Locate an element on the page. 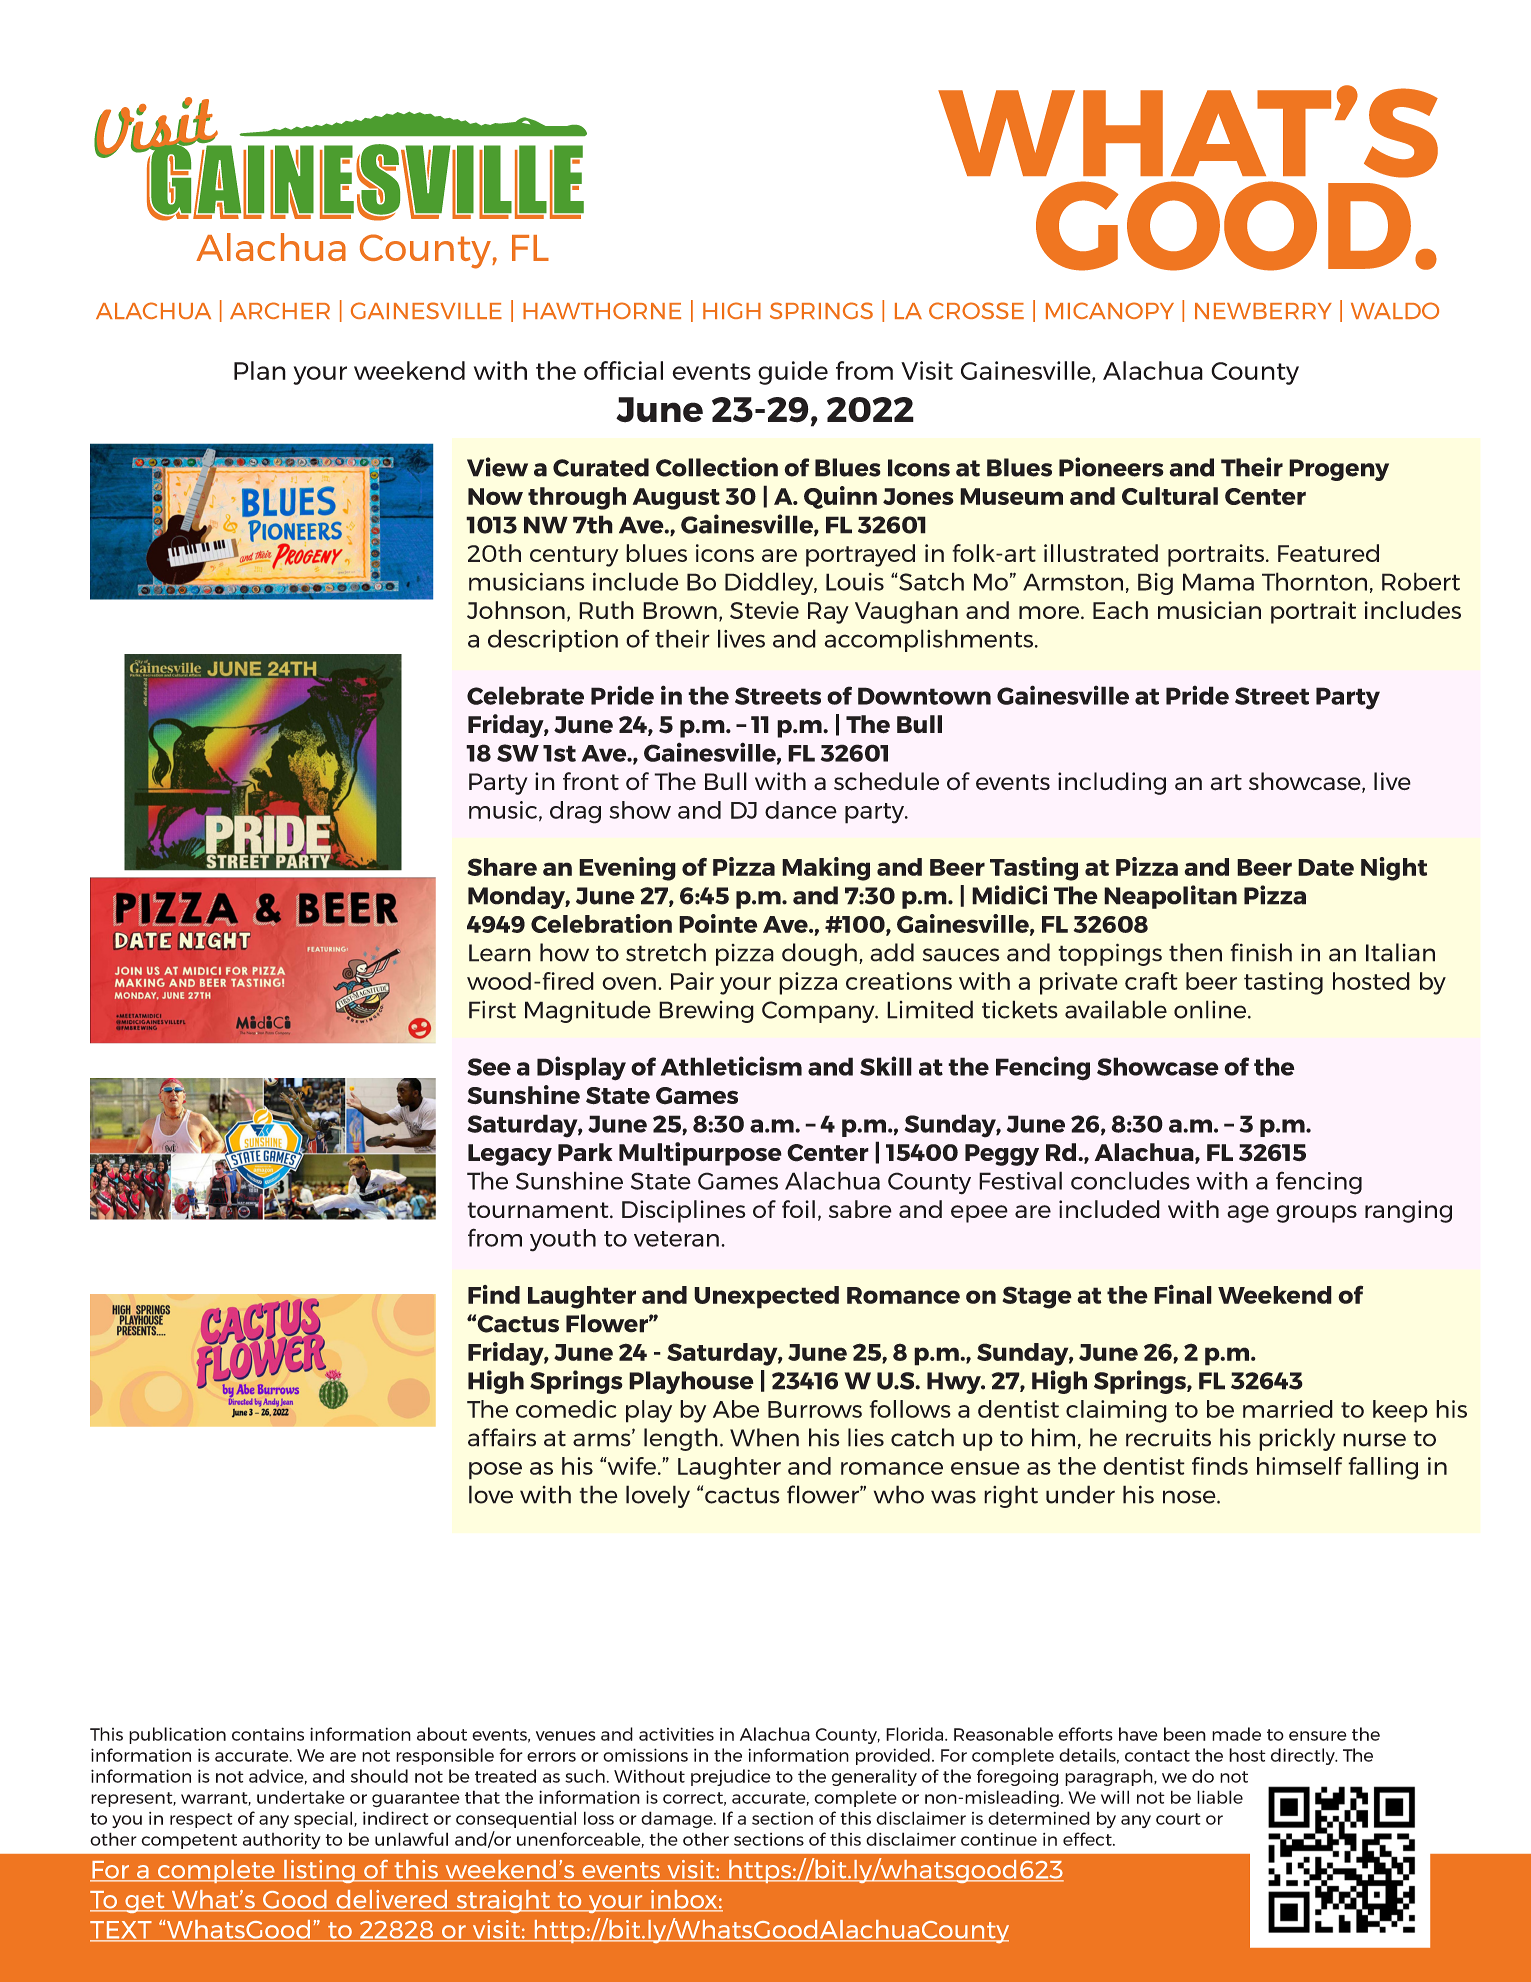  married is located at coordinates (1288, 1409).
